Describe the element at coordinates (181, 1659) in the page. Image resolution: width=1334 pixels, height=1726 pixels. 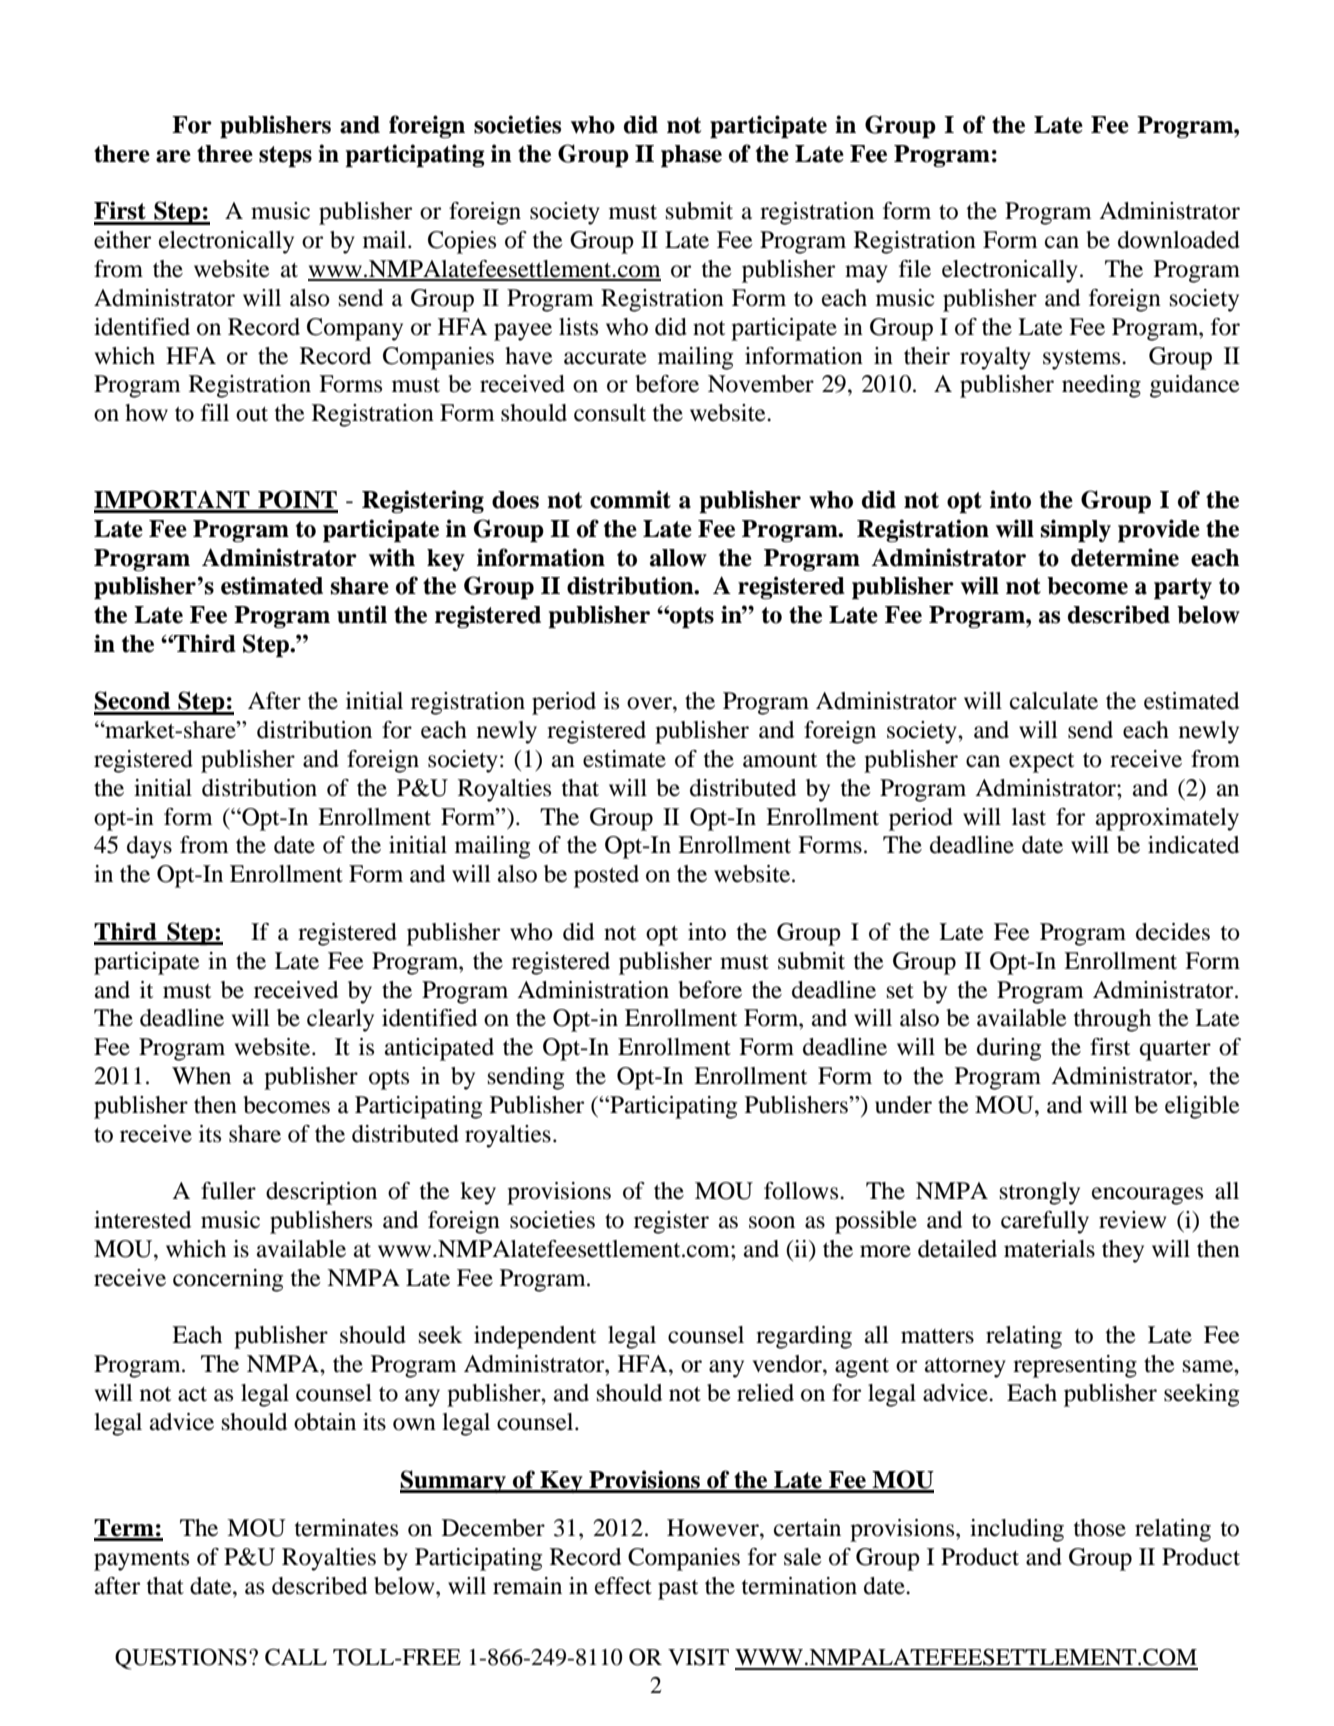
I see `QUESTIONS` at that location.
